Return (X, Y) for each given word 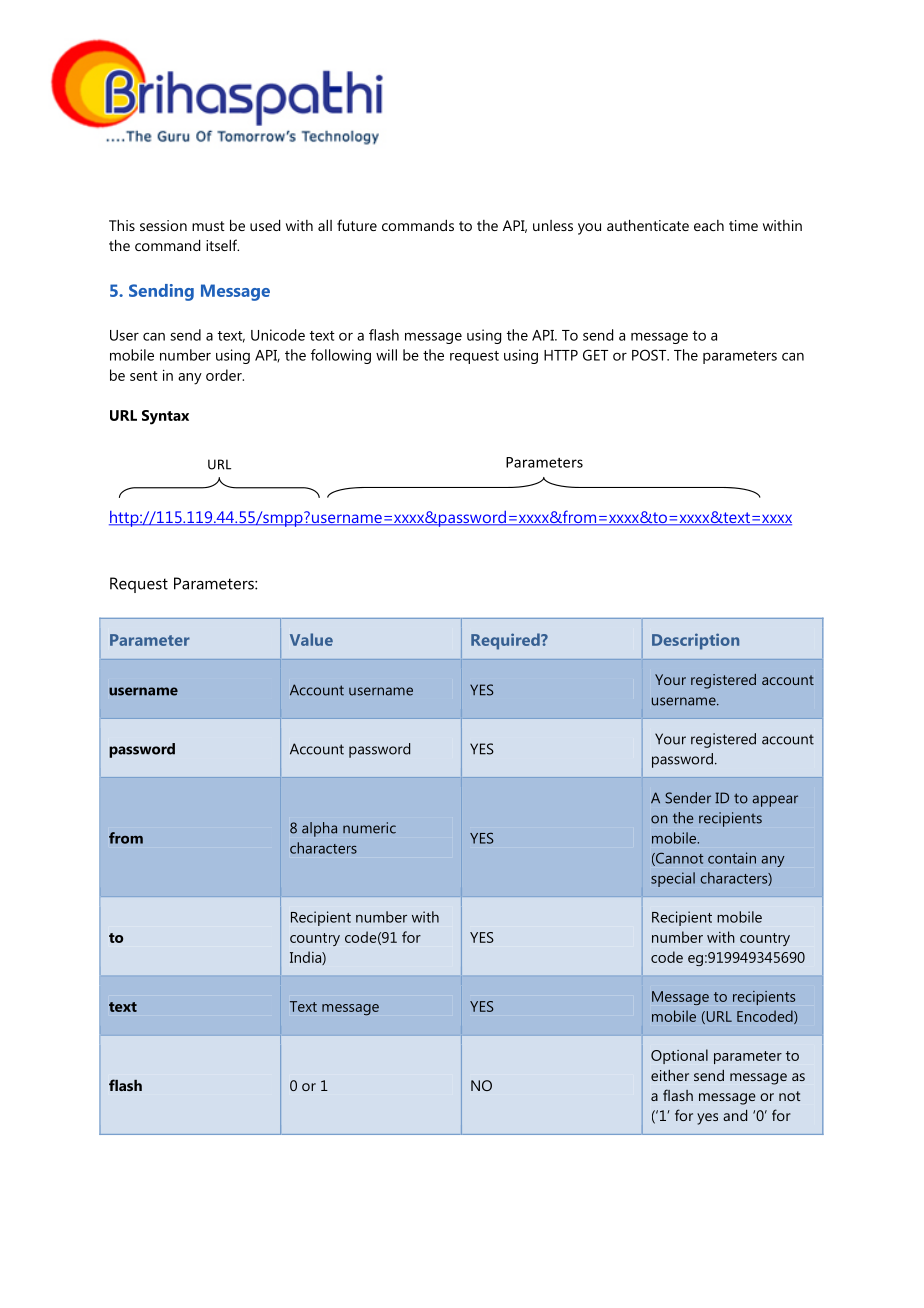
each (709, 225)
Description (695, 641)
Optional (679, 1056)
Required (506, 641)
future (357, 225)
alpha (319, 829)
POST (650, 355)
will (386, 355)
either (670, 1075)
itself (222, 245)
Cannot (678, 859)
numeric (369, 828)
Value (311, 639)
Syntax (165, 417)
